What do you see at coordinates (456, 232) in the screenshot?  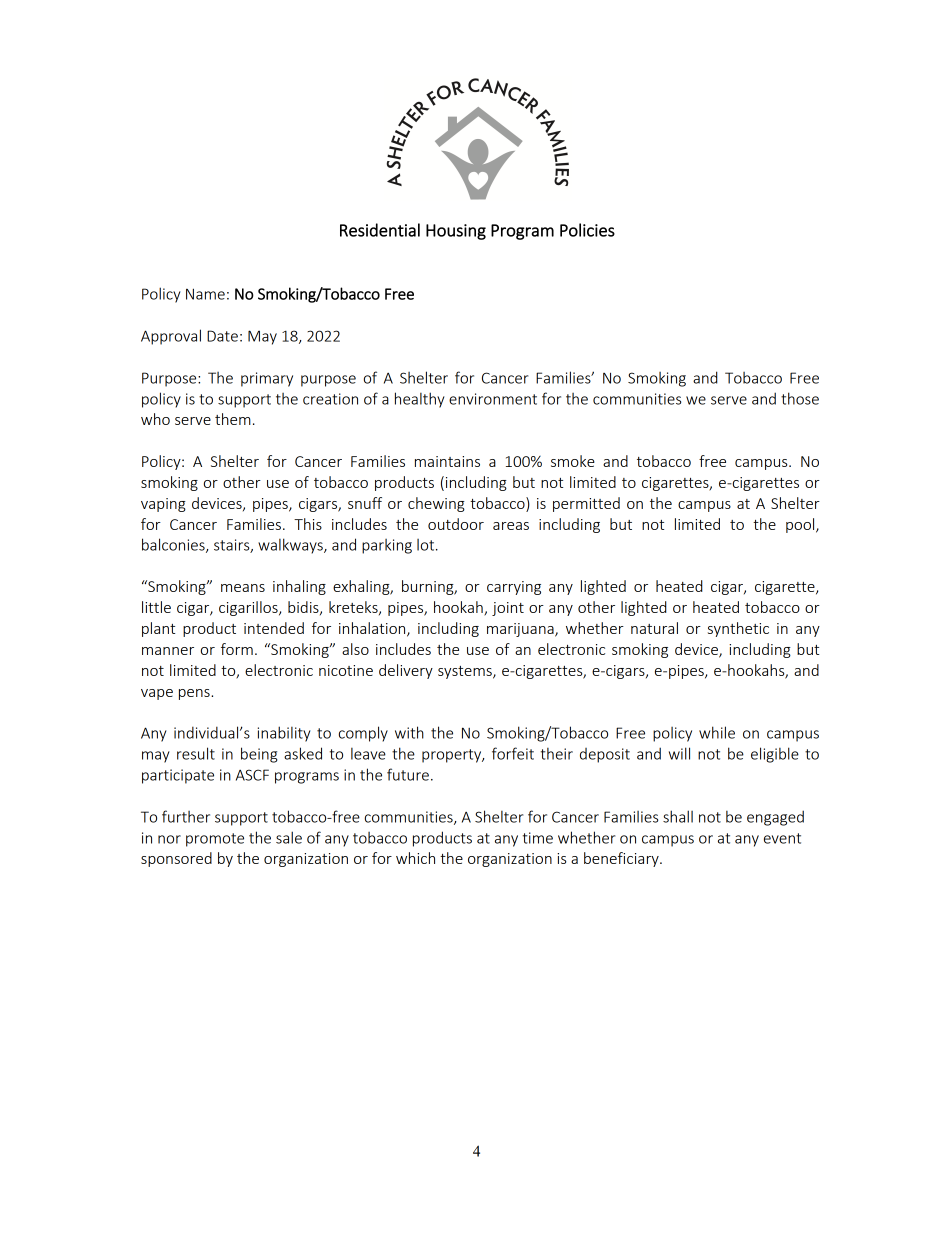 I see `Housing` at bounding box center [456, 232].
